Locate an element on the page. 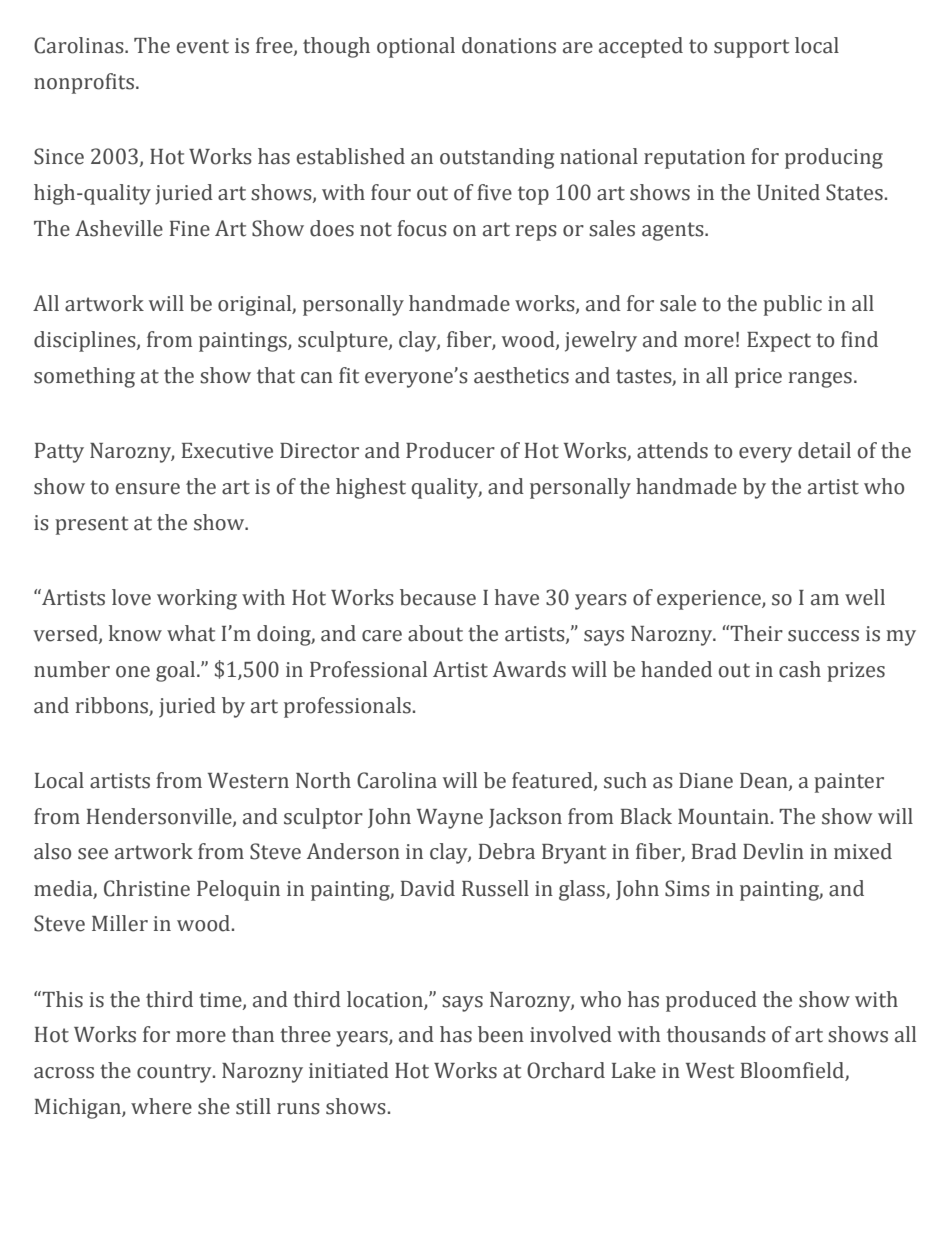 Image resolution: width=952 pixels, height=1233 pixels. optional is located at coordinates (416, 47).
